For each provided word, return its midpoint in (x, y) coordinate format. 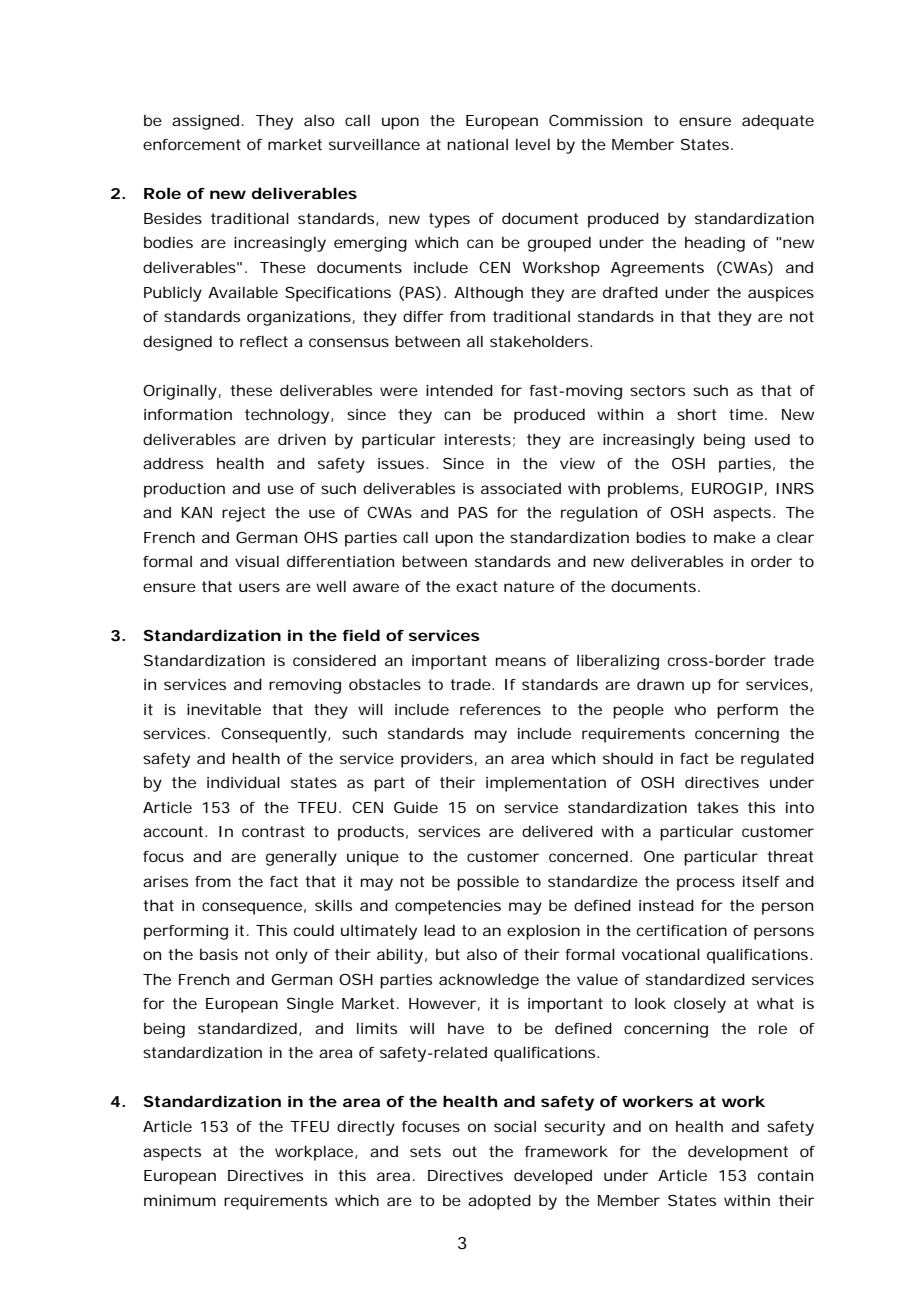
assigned (205, 122)
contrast (273, 831)
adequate (778, 122)
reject (243, 514)
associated (521, 488)
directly (366, 1128)
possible (488, 883)
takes (717, 807)
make (735, 537)
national (477, 144)
